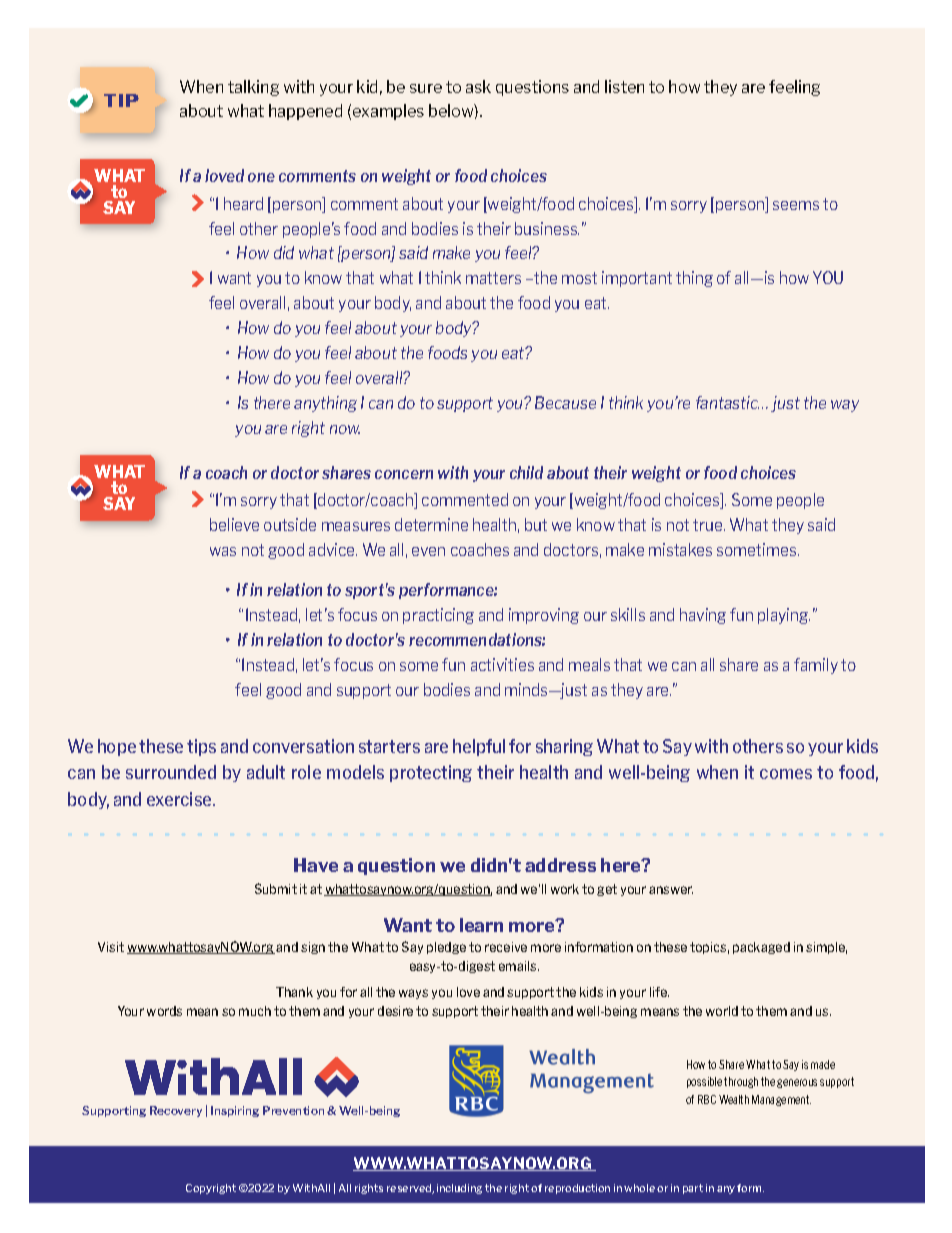  Describe the element at coordinates (276, 888) in the document. I see `Submit` at that location.
